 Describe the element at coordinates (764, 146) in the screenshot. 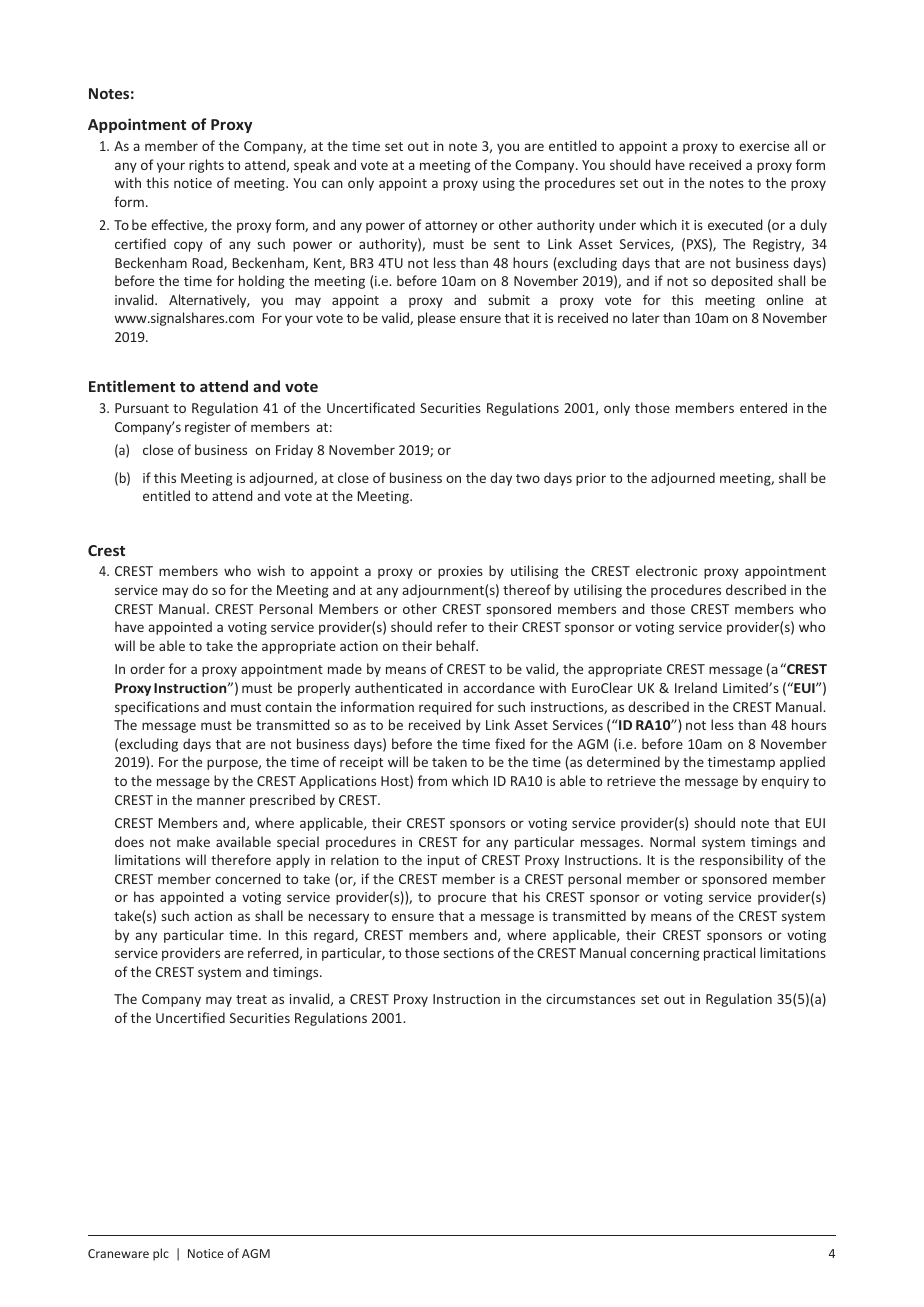

I see `exercise` at that location.
